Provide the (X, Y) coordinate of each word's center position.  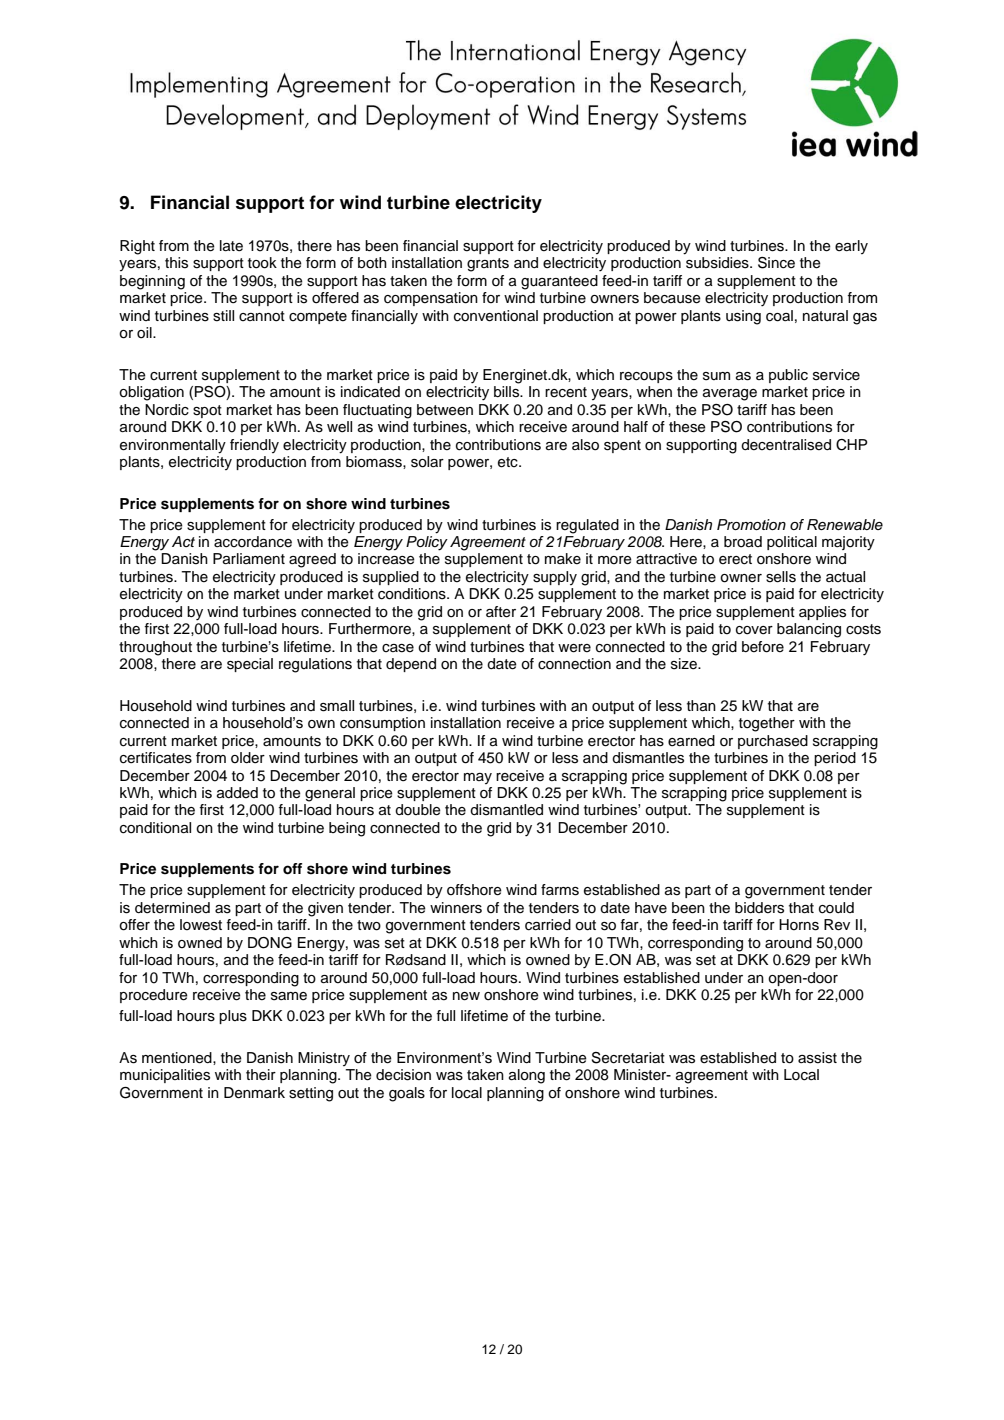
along (527, 1076)
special (250, 665)
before (763, 647)
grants (488, 265)
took (262, 263)
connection (574, 664)
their (261, 1074)
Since (776, 263)
